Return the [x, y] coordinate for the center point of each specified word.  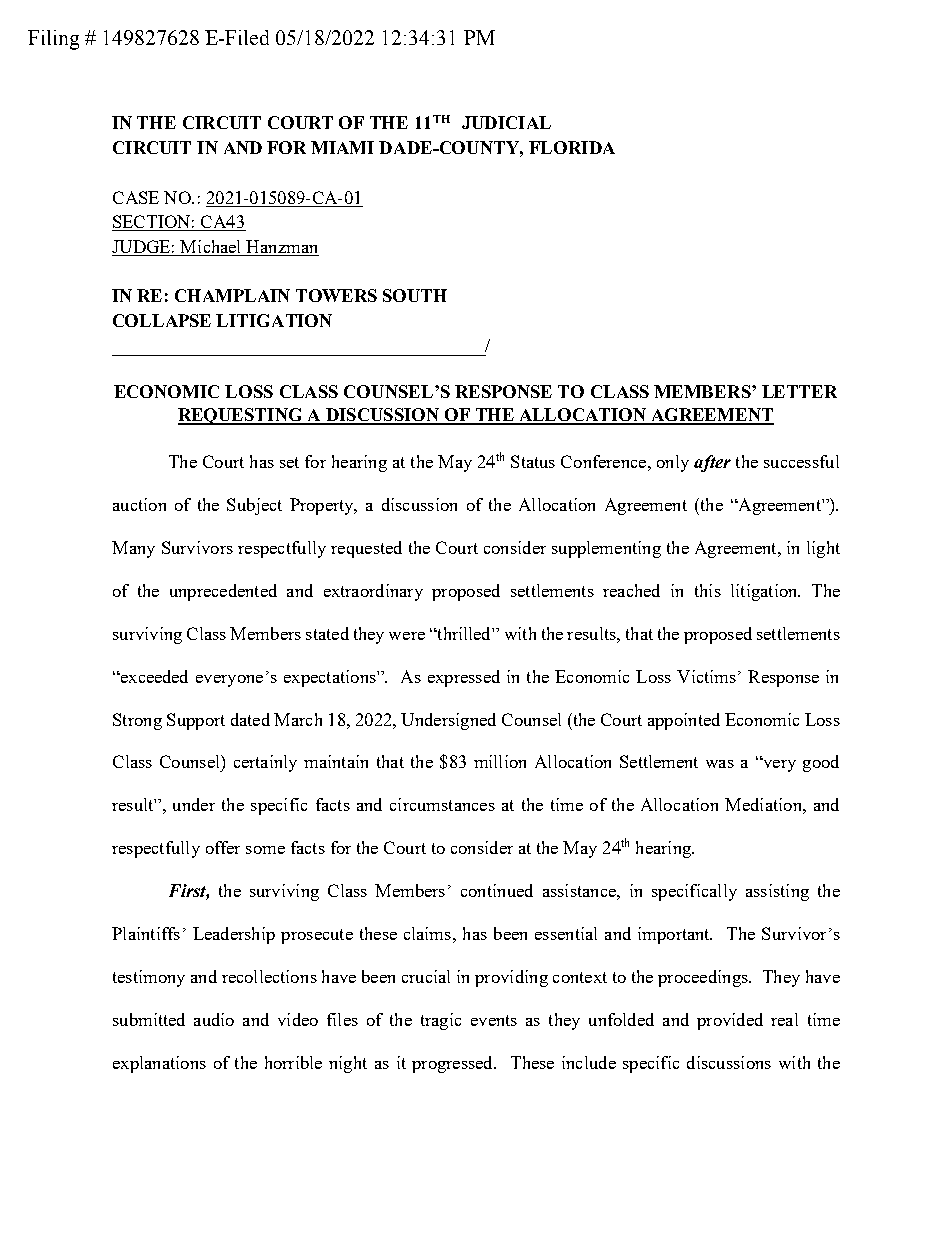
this [708, 590]
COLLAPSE [162, 320]
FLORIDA [572, 147]
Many [133, 549]
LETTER [799, 391]
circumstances [442, 804]
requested [366, 549]
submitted [149, 1019]
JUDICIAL [506, 122]
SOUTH [415, 295]
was [720, 764]
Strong [137, 721]
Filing [53, 40]
